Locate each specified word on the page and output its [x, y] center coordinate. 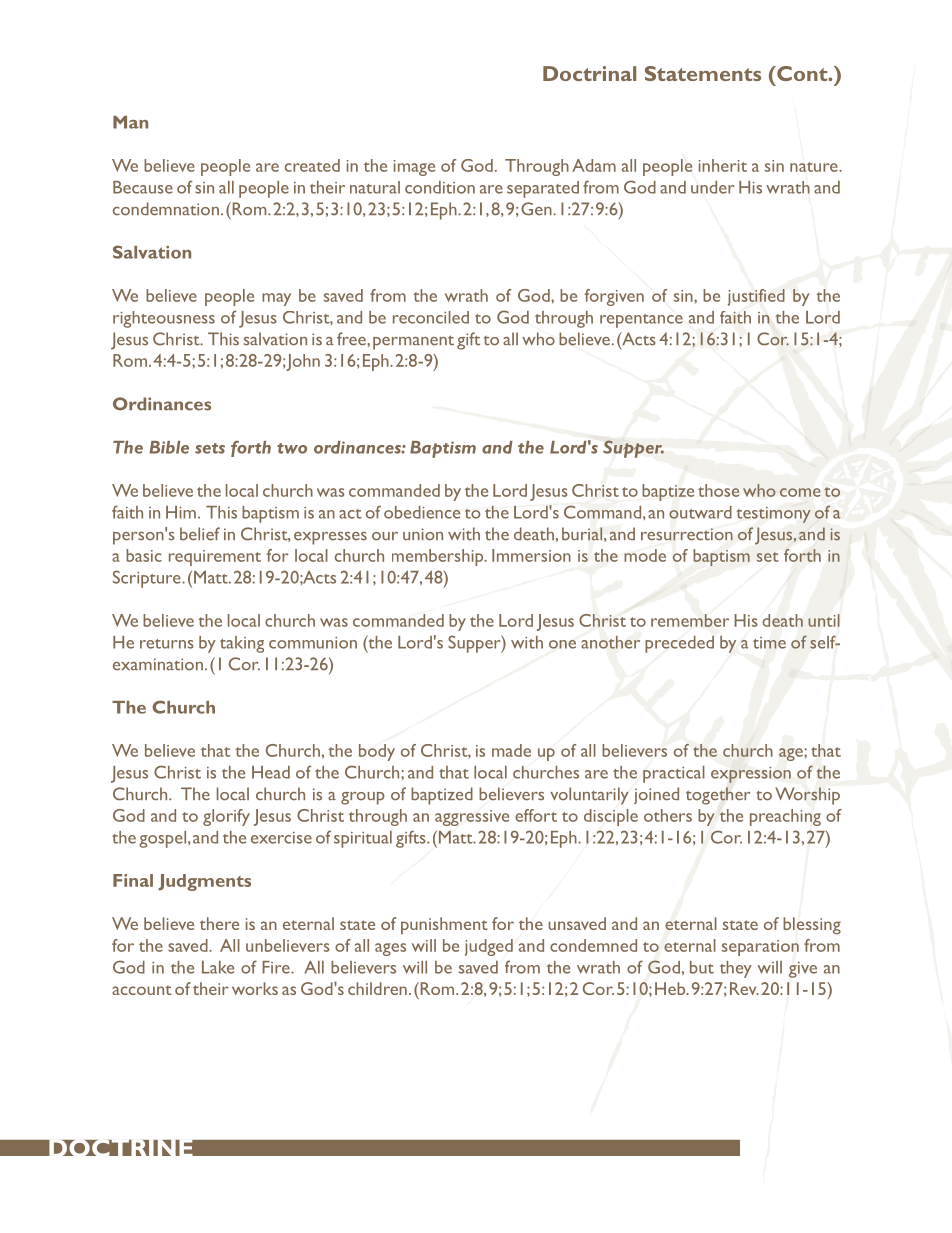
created [312, 165]
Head [271, 772]
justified [756, 297]
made [511, 750]
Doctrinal [589, 73]
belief [200, 534]
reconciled [431, 317]
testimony [773, 515]
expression [751, 775]
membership [439, 557]
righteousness [164, 319]
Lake [218, 967]
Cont [802, 73]
